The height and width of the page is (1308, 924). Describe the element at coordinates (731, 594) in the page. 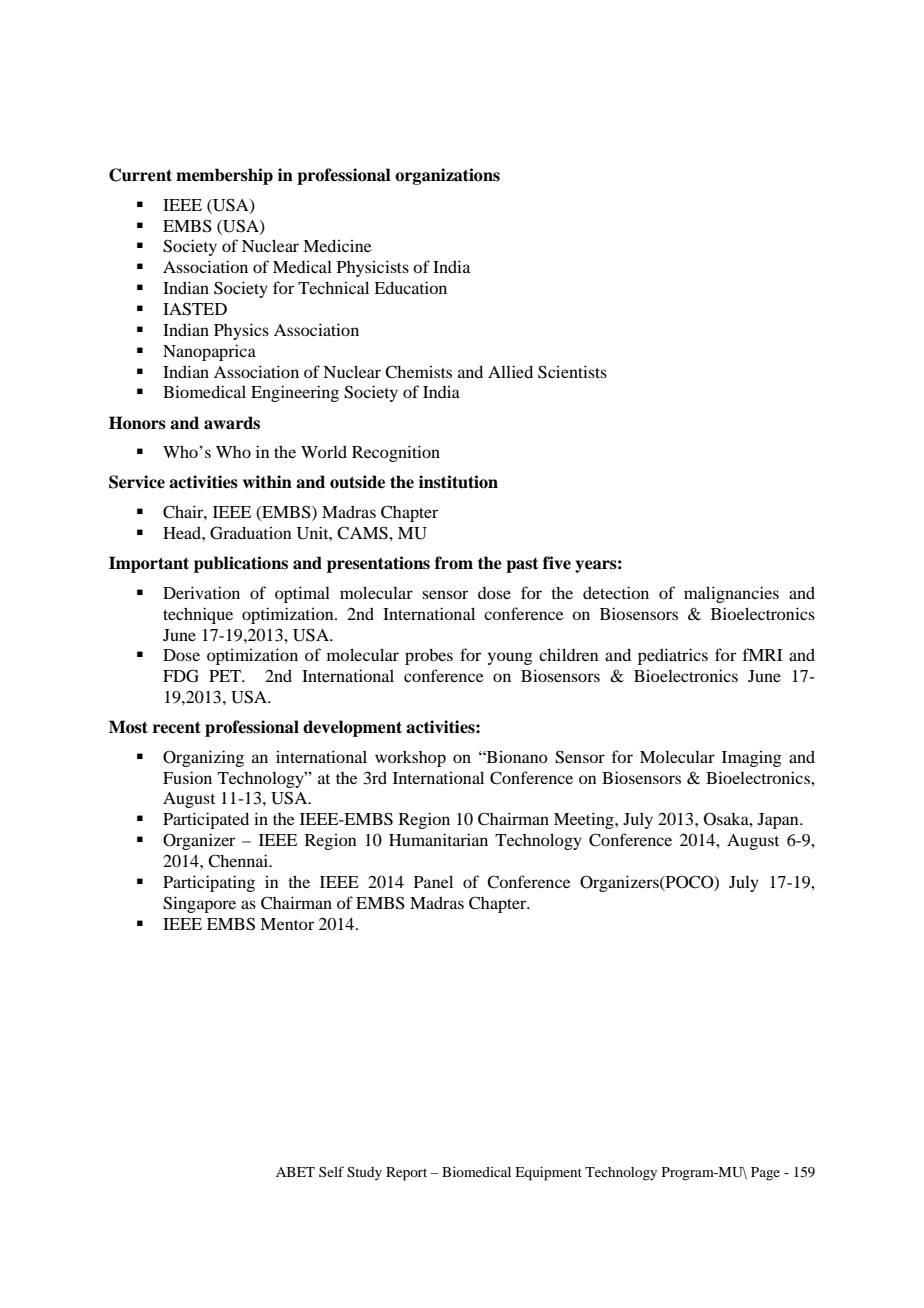

I see `malignancies` at that location.
